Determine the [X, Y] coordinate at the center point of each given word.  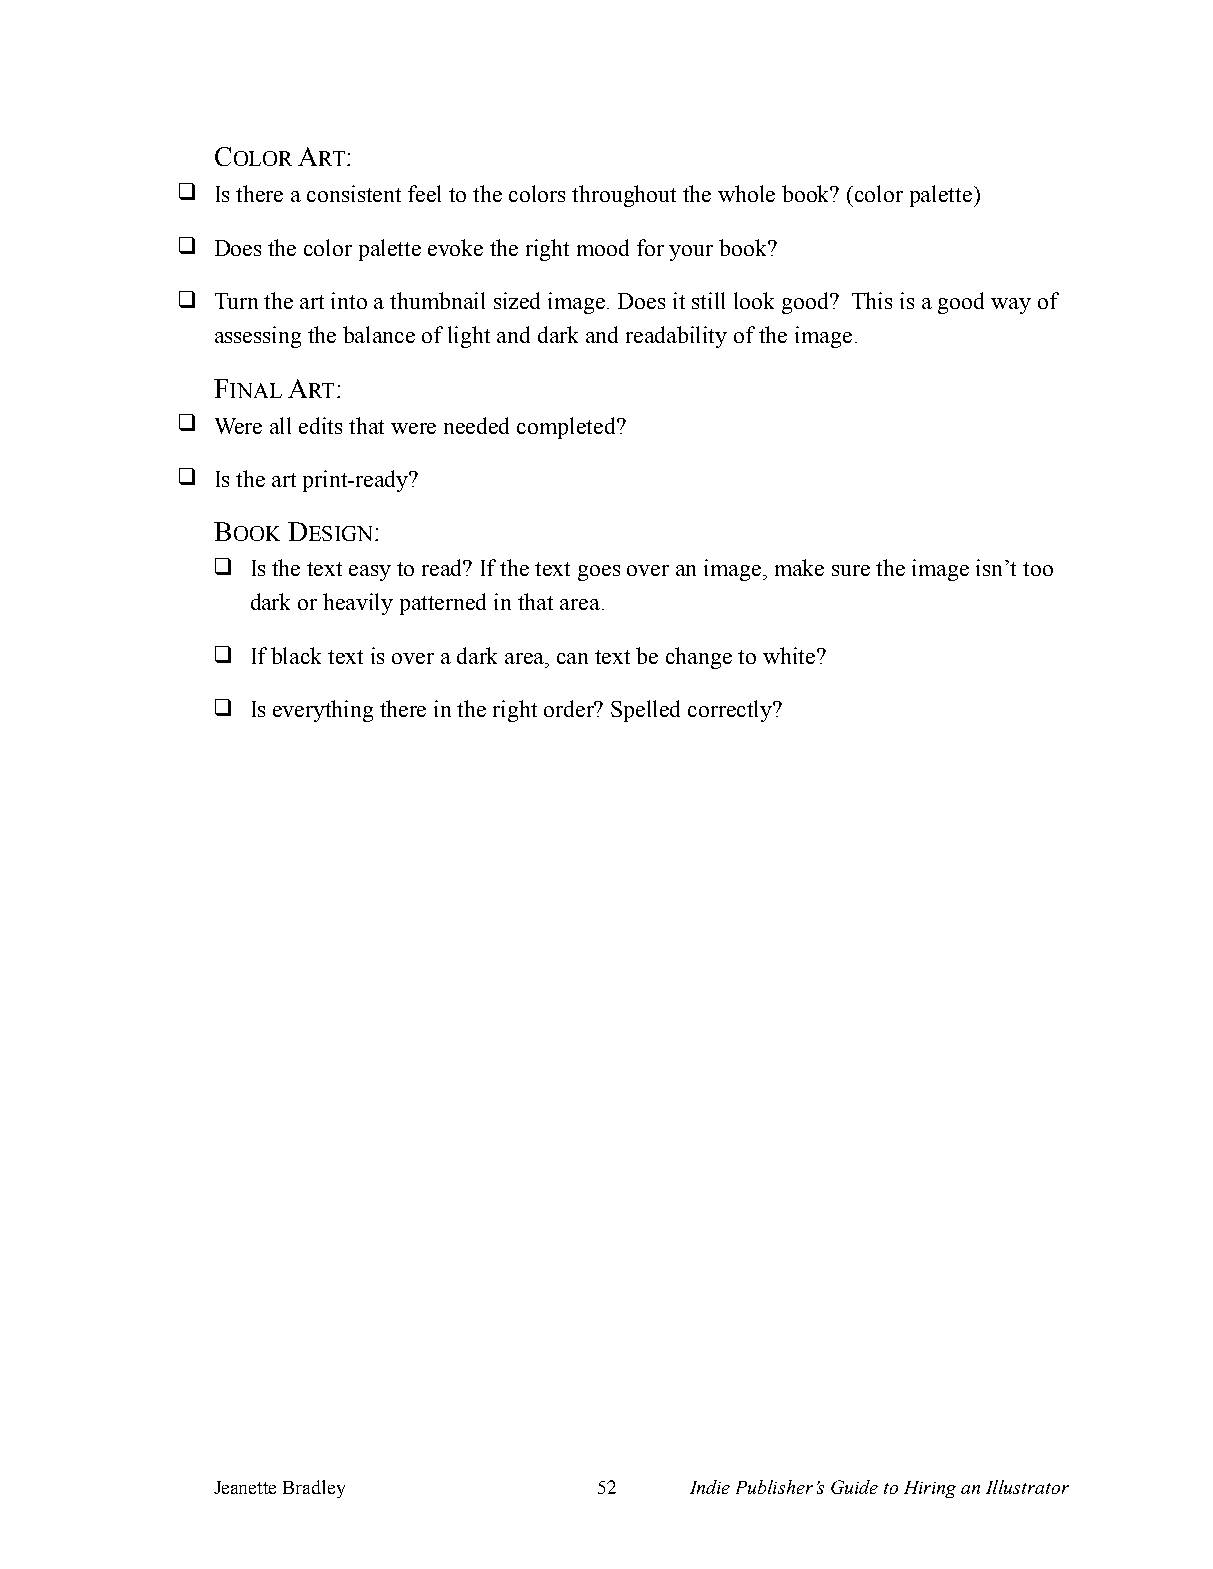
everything [323, 711]
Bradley [314, 1489]
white [790, 655]
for [650, 247]
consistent [354, 193]
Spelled [645, 711]
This [872, 300]
